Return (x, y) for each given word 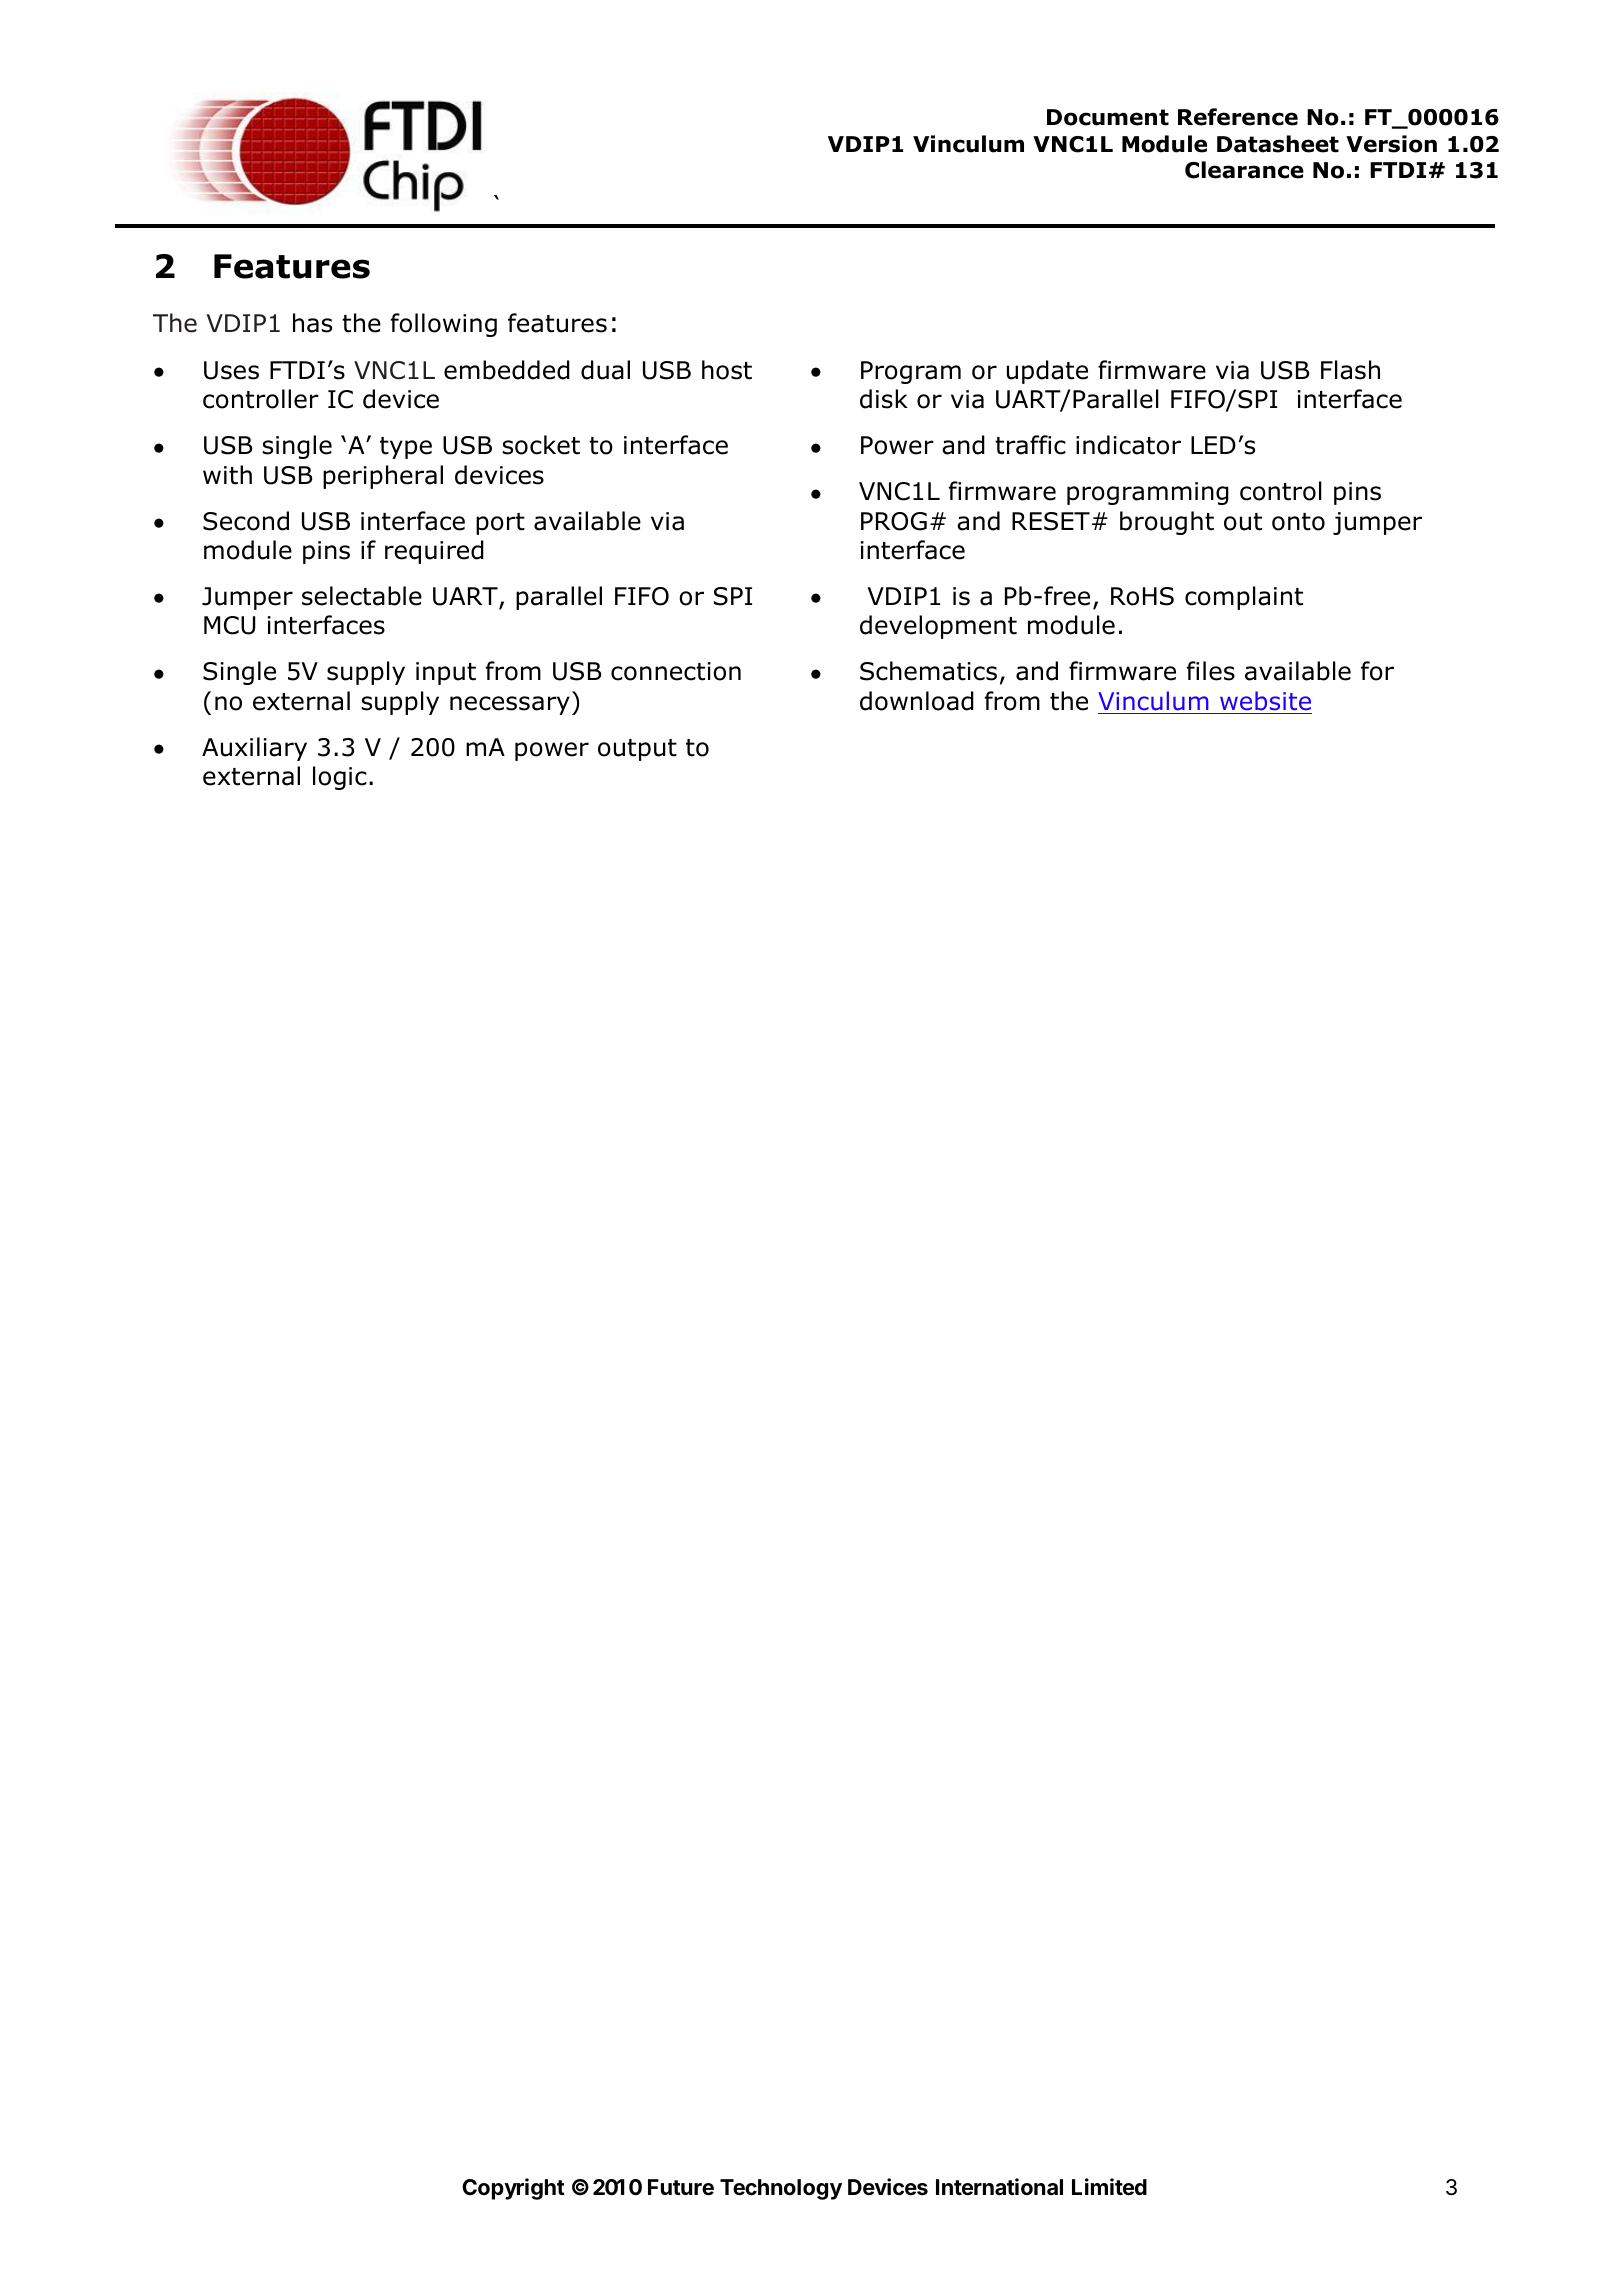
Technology (781, 2189)
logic (340, 778)
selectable (362, 596)
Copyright (513, 2189)
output (637, 750)
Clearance (1244, 170)
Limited (1109, 2186)
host (727, 370)
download (917, 701)
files (1211, 671)
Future (681, 2187)
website (1265, 701)
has (312, 323)
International (999, 2187)
